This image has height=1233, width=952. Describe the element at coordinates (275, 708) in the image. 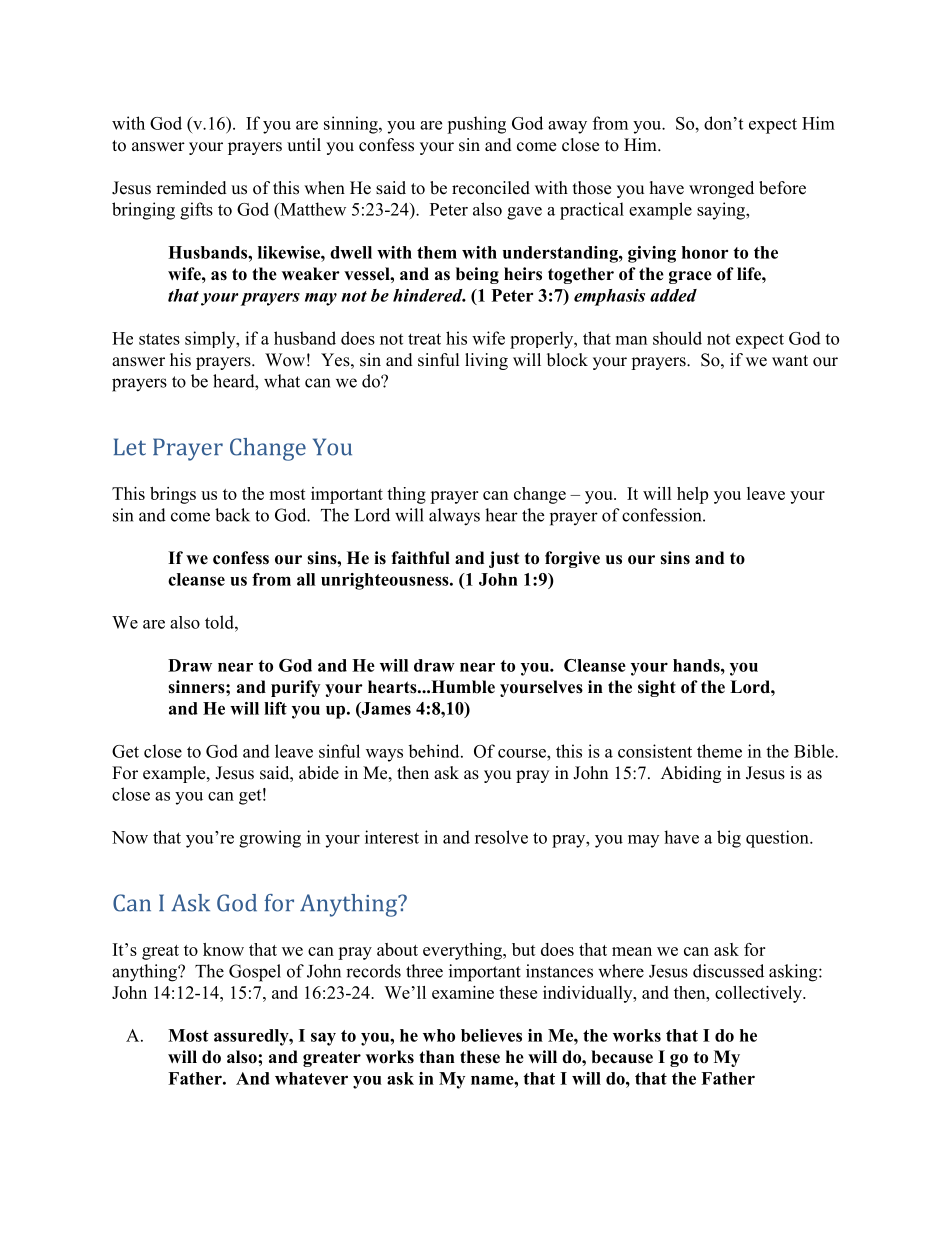

I see `lift` at that location.
